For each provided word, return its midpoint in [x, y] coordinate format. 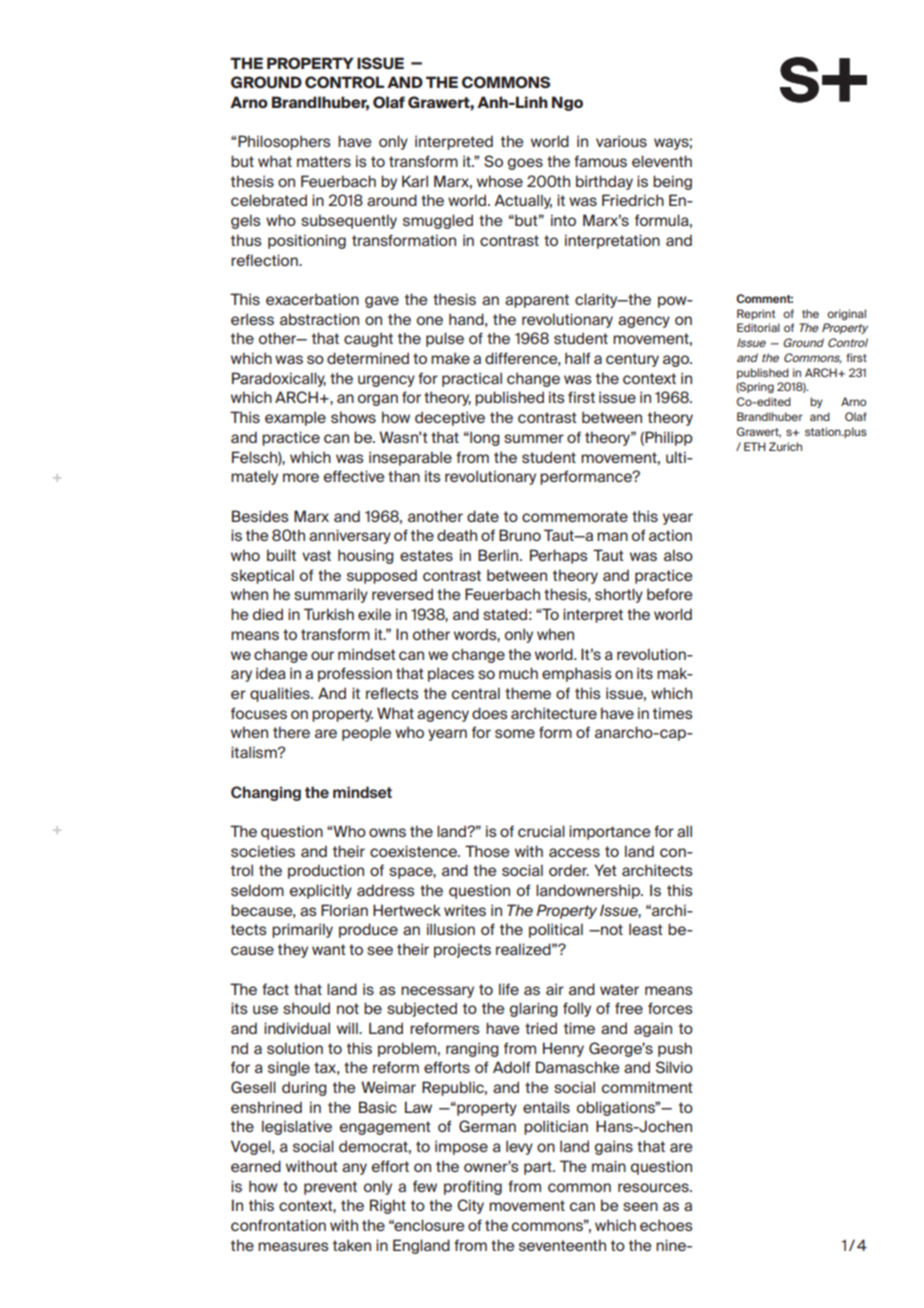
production [326, 871]
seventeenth [562, 1245]
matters [324, 161]
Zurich [785, 446]
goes [525, 164]
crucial [541, 831]
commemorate [575, 516]
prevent [330, 1188]
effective [354, 476]
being [672, 182]
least [646, 929]
